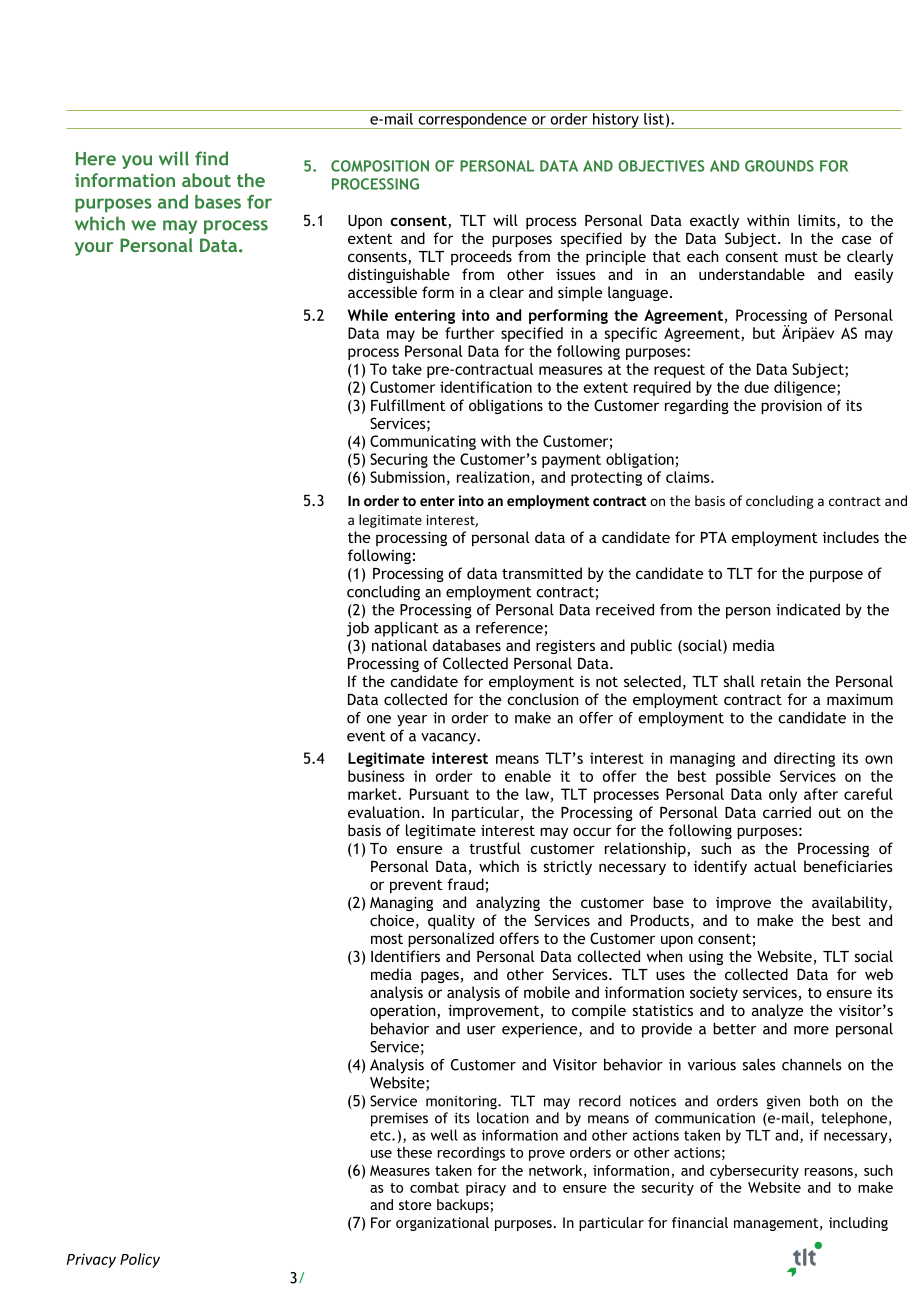  What do you see at coordinates (472, 121) in the image?
I see `correspondence` at bounding box center [472, 121].
